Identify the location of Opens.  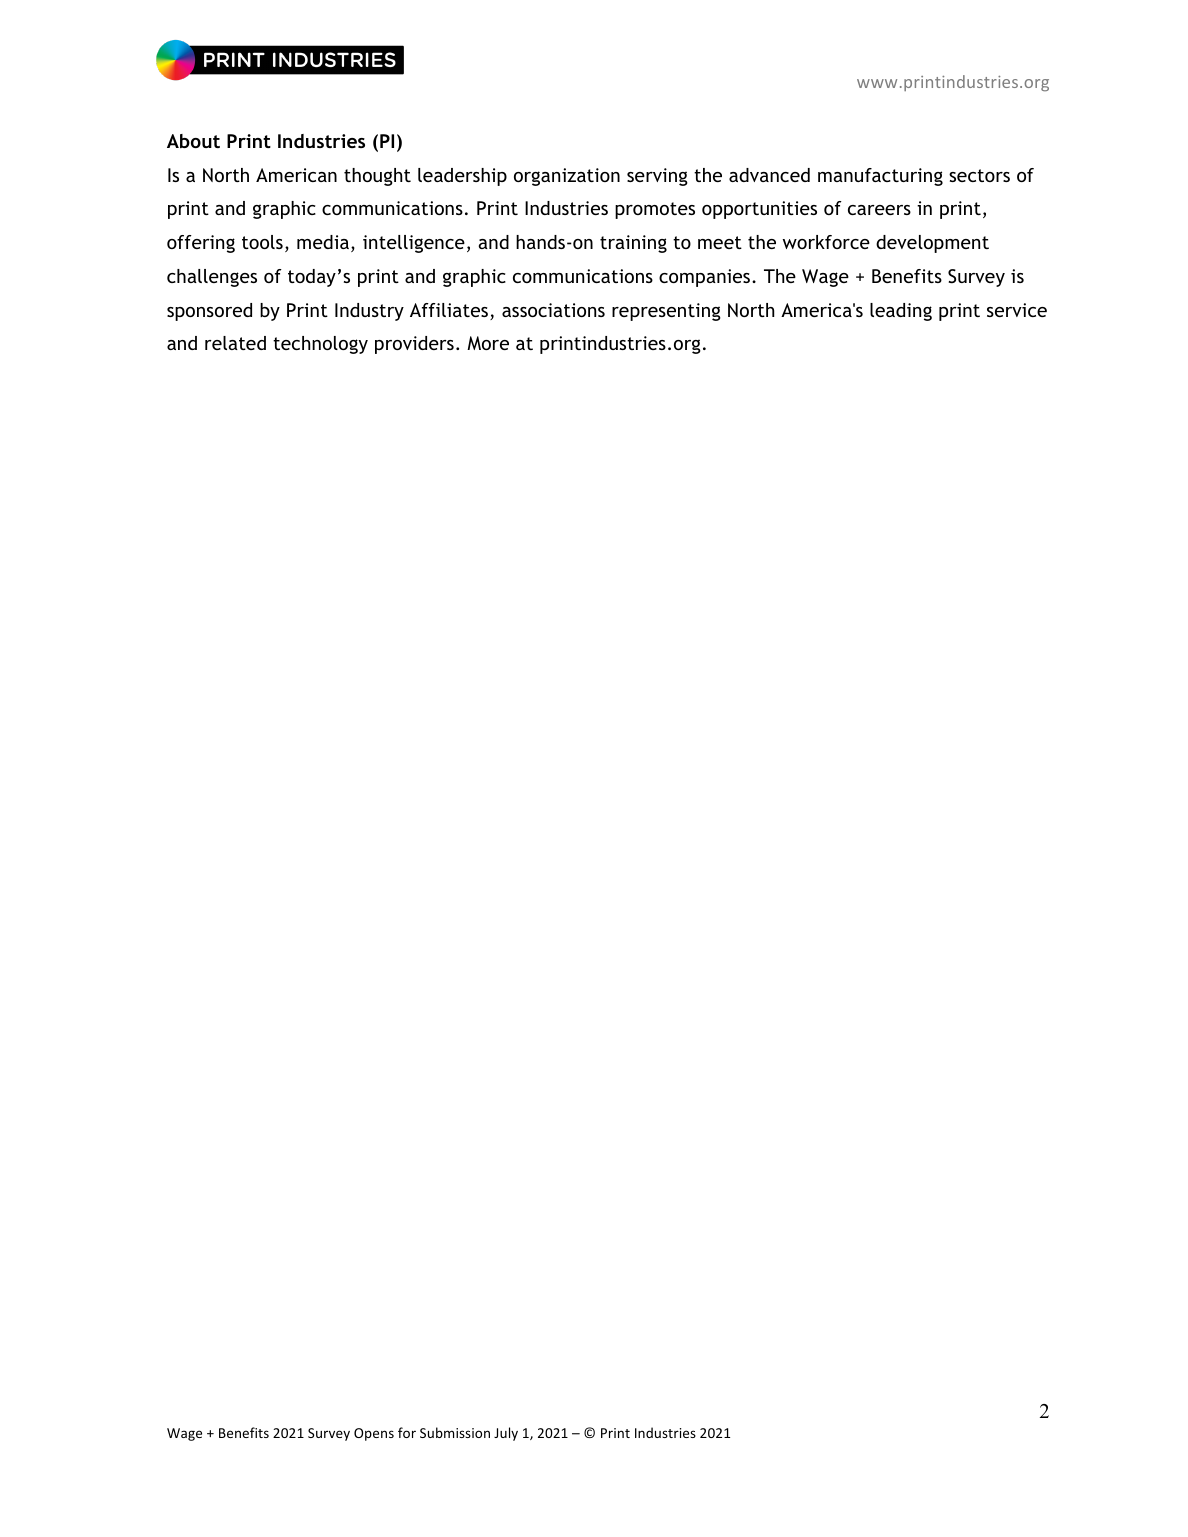
(374, 1434).
